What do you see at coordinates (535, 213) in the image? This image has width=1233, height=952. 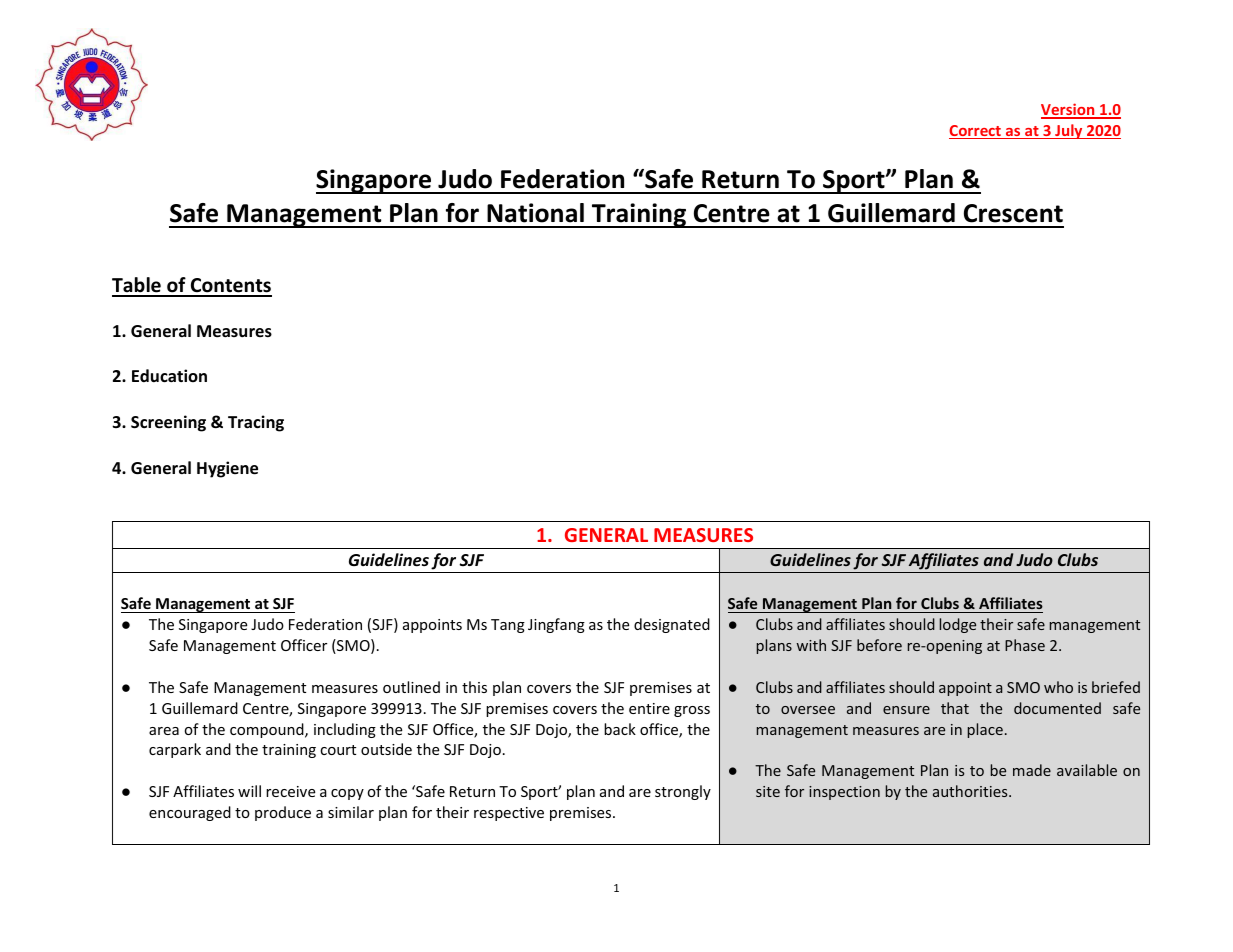 I see `National` at bounding box center [535, 213].
